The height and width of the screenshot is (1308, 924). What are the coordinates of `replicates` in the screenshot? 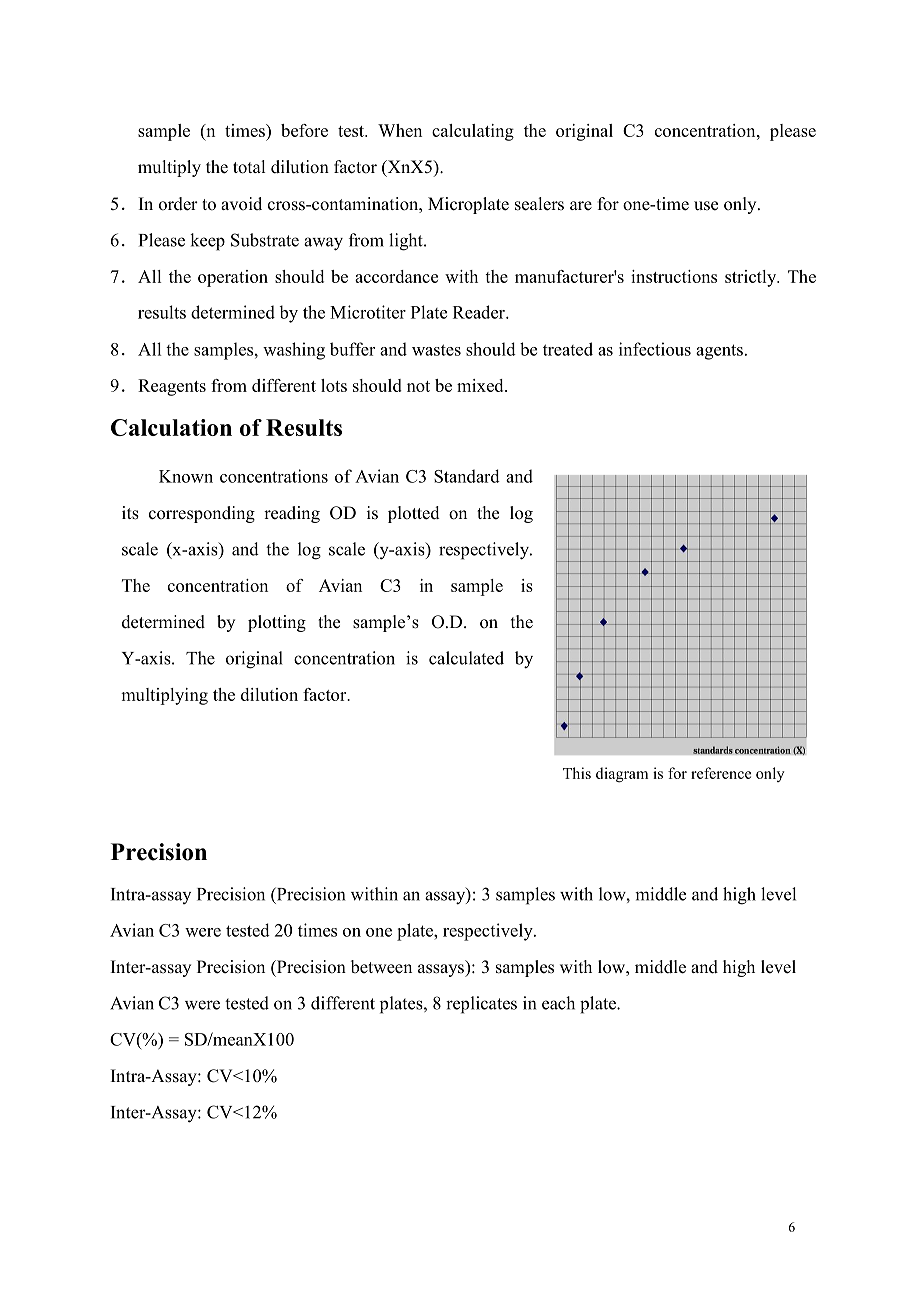 It's located at (481, 1005).
